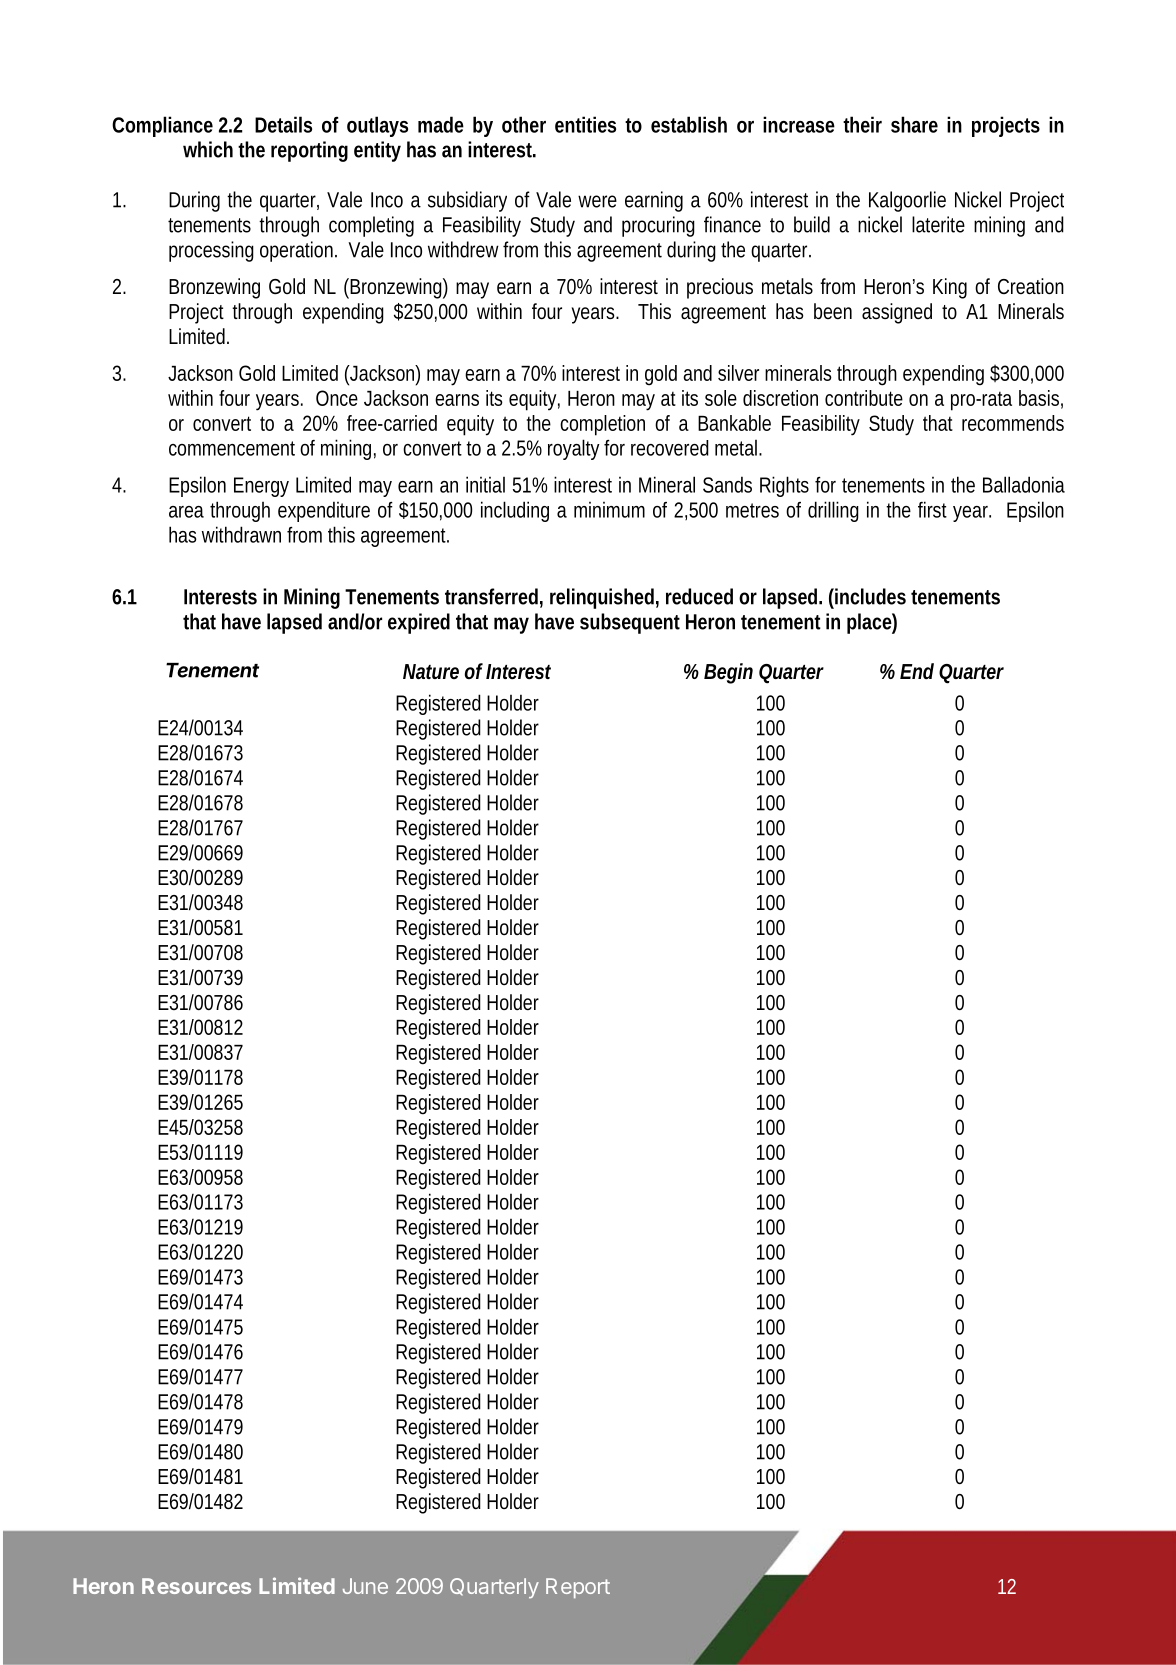 This screenshot has width=1176, height=1665. I want to click on minimum, so click(609, 510).
